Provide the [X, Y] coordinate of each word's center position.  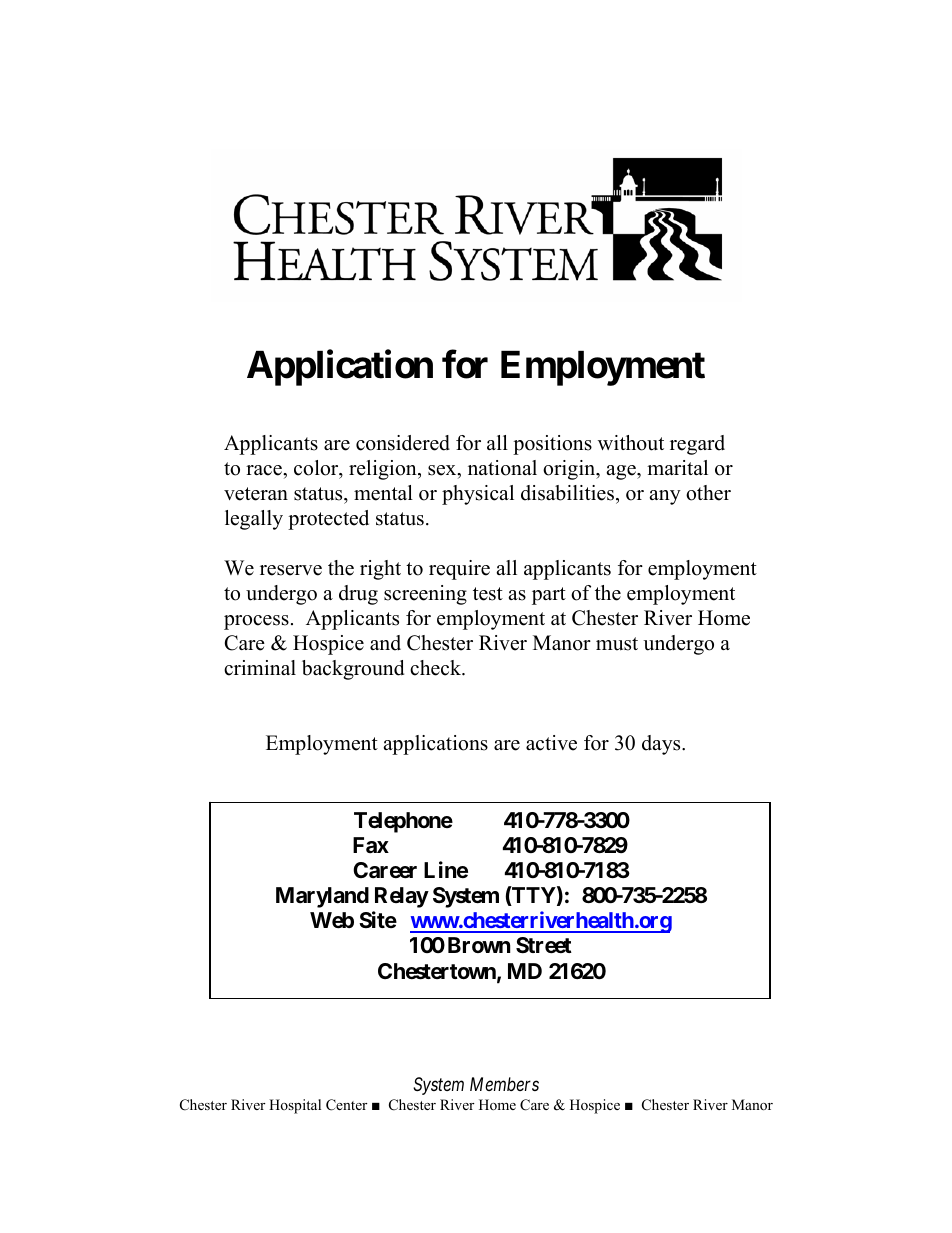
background [353, 670]
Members [504, 1084]
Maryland [322, 897]
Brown [479, 945]
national [502, 468]
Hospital [295, 1106]
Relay [402, 897]
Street [544, 945]
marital [677, 467]
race [265, 470]
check [437, 668]
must [617, 644]
